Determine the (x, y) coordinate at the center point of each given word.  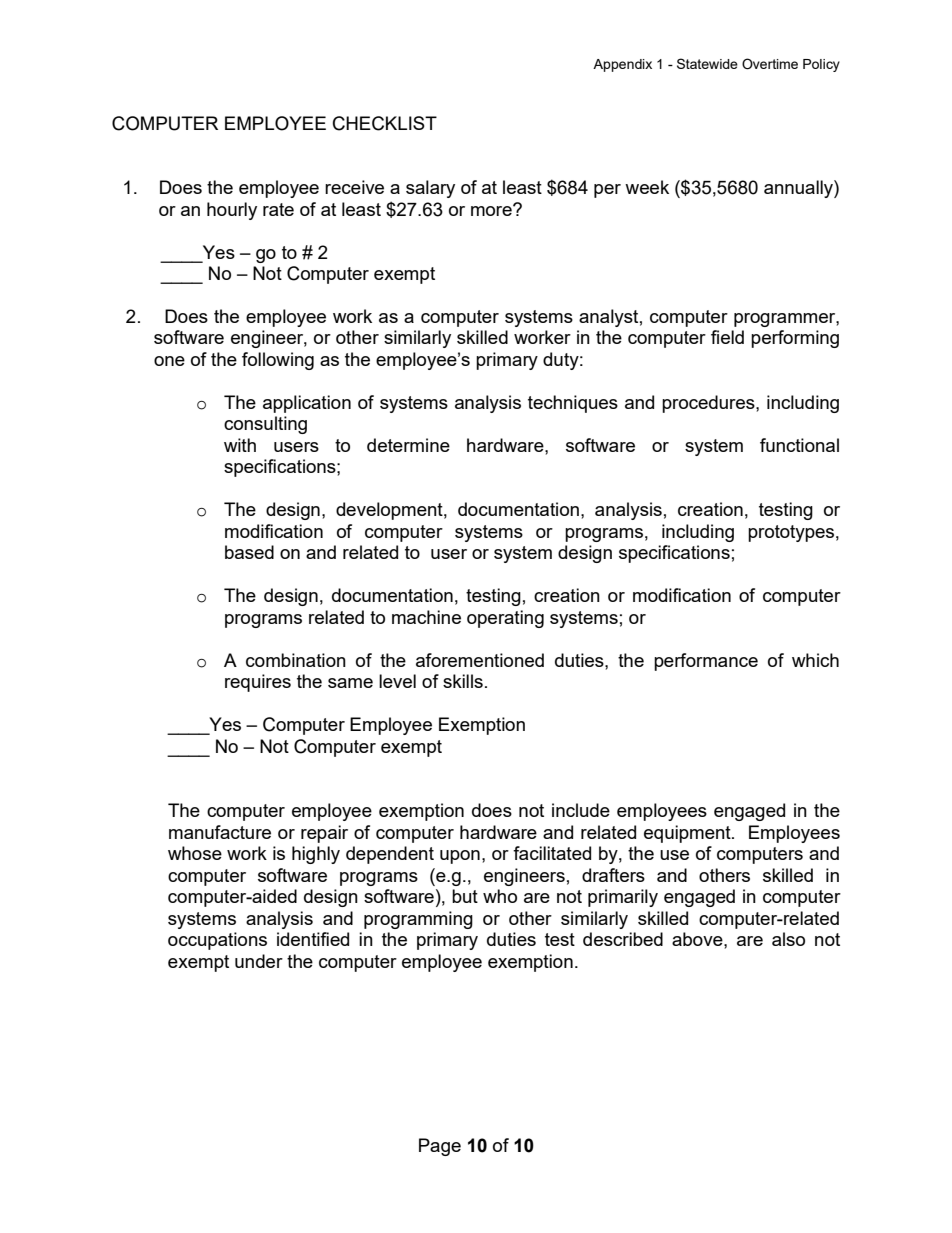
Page (440, 1147)
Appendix (622, 65)
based (249, 552)
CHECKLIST (385, 123)
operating (505, 619)
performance (706, 662)
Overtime (770, 64)
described (623, 939)
